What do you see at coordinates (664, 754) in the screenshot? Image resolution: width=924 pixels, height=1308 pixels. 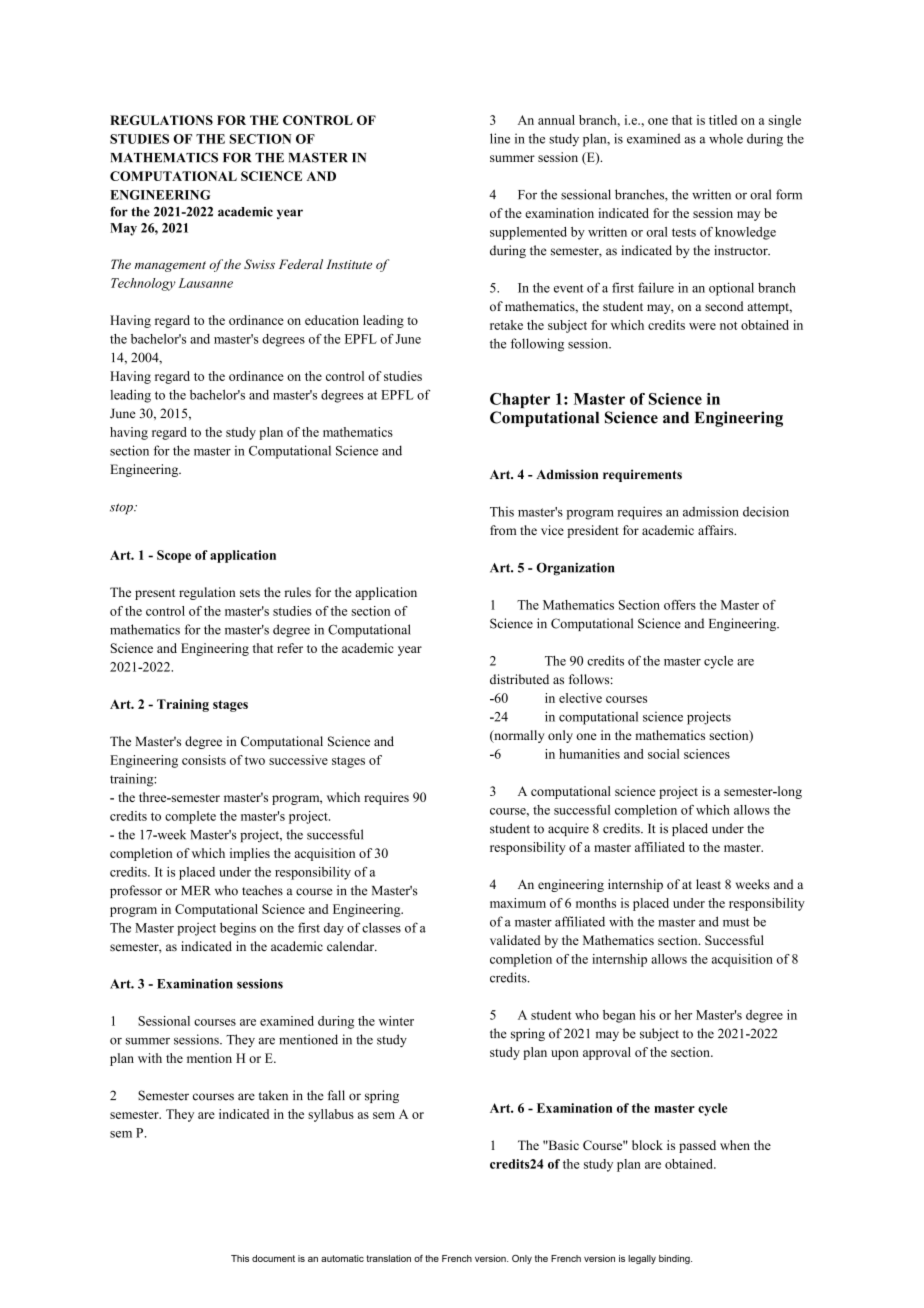 I see `social` at bounding box center [664, 754].
